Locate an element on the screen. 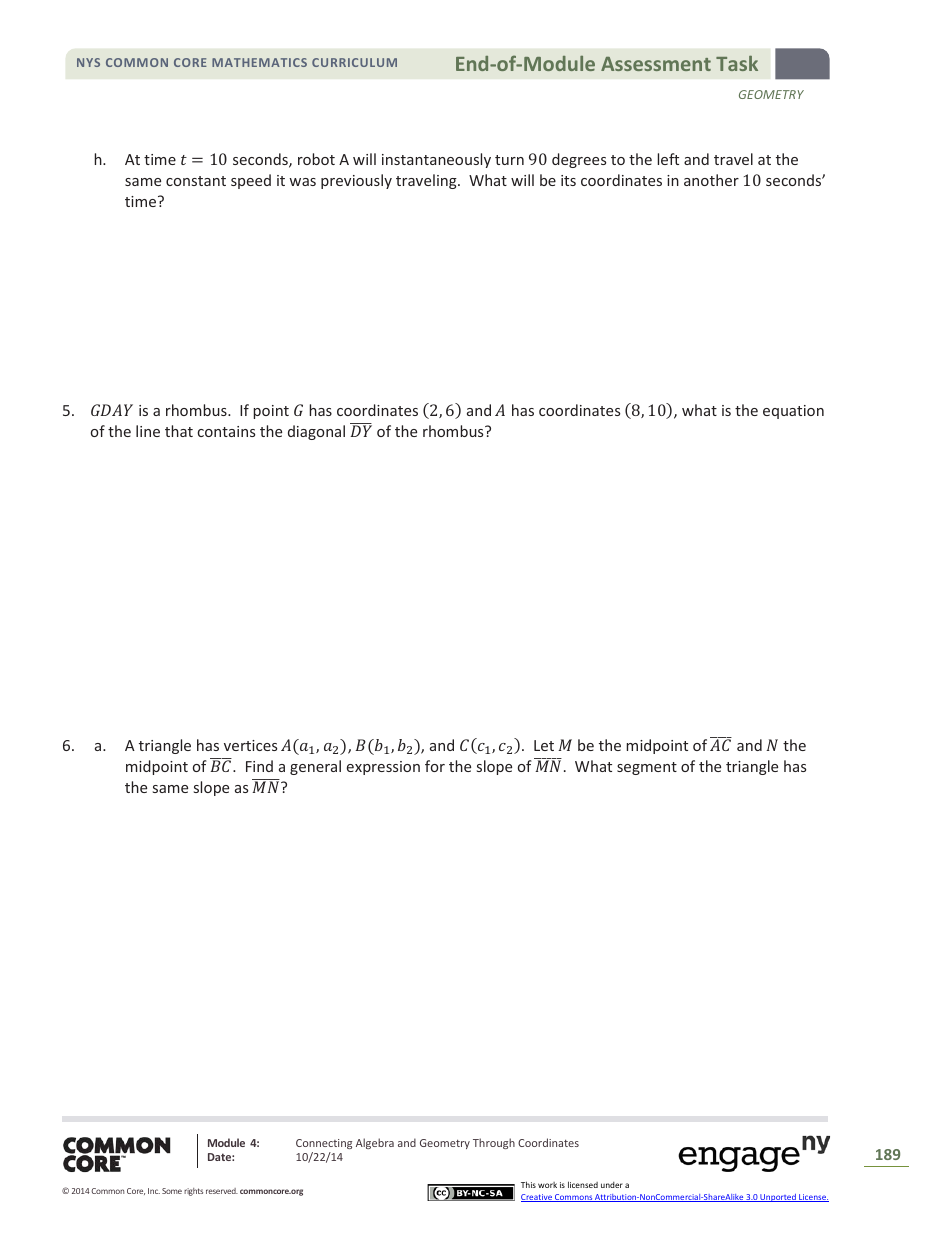 The image size is (952, 1233). previously is located at coordinates (356, 181).
